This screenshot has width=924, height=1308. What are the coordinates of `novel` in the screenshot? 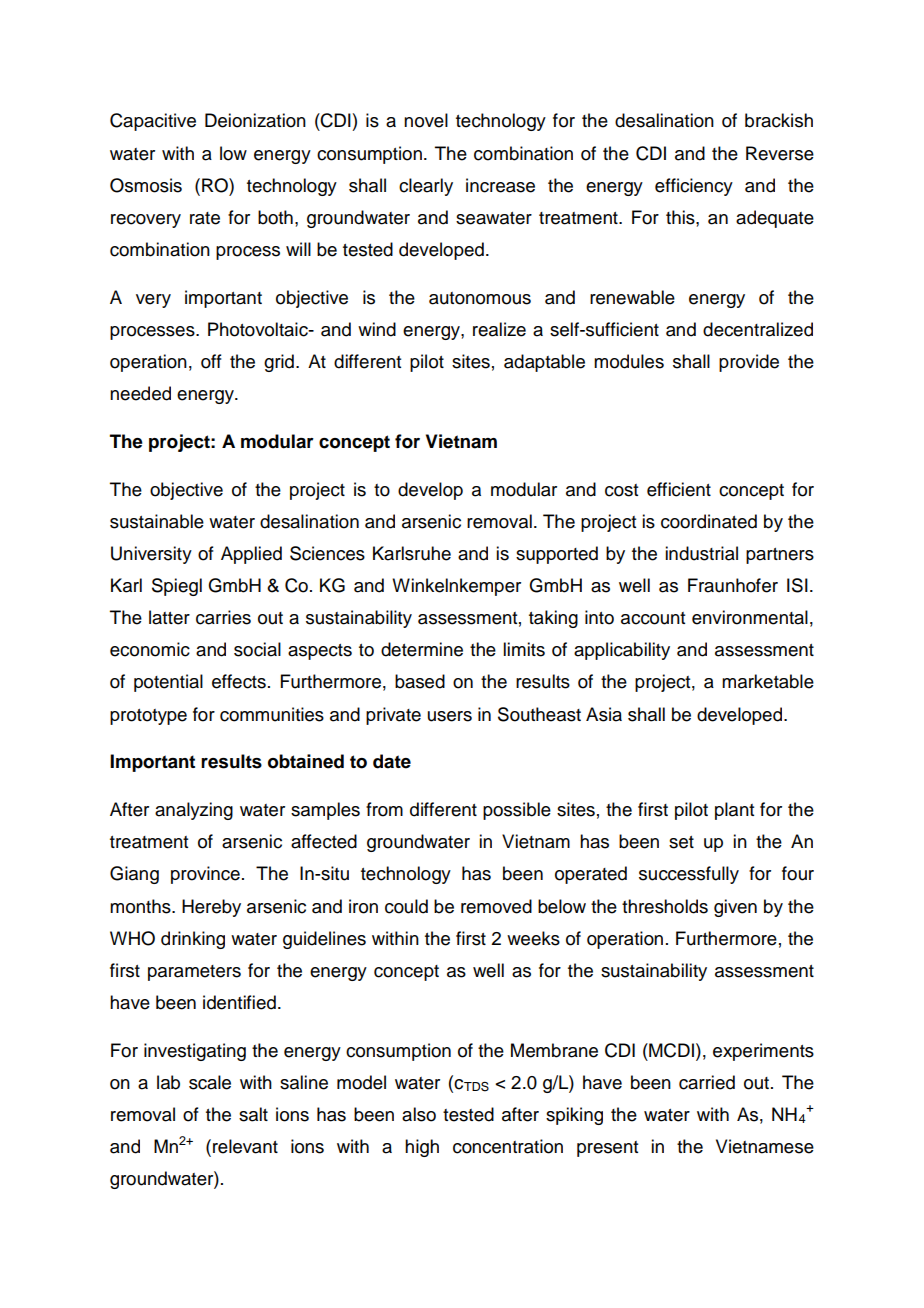 It's located at (426, 120).
